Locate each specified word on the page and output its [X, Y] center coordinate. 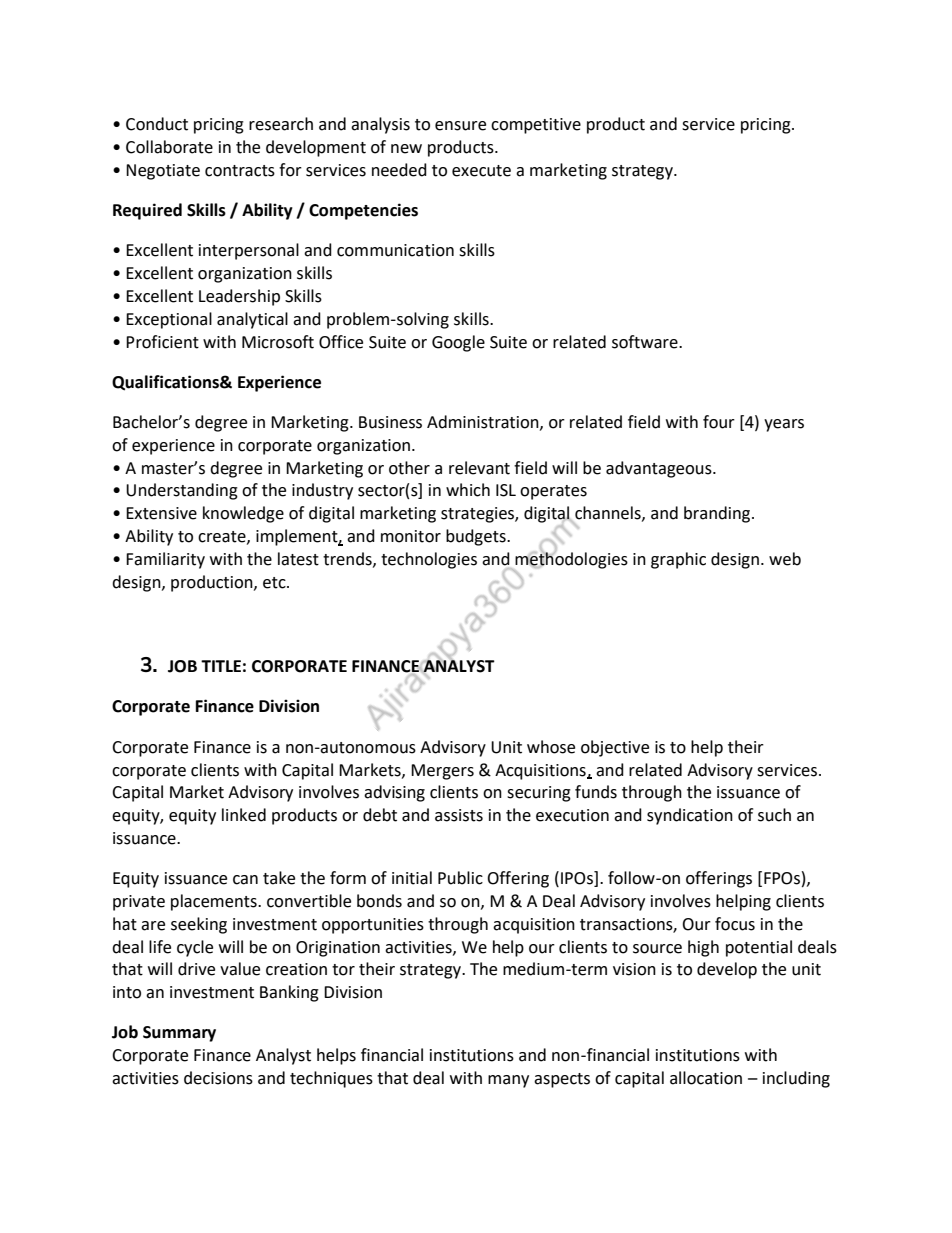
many [508, 1081]
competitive [536, 126]
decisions [218, 1078]
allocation [706, 1078]
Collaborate [169, 147]
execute [481, 171]
